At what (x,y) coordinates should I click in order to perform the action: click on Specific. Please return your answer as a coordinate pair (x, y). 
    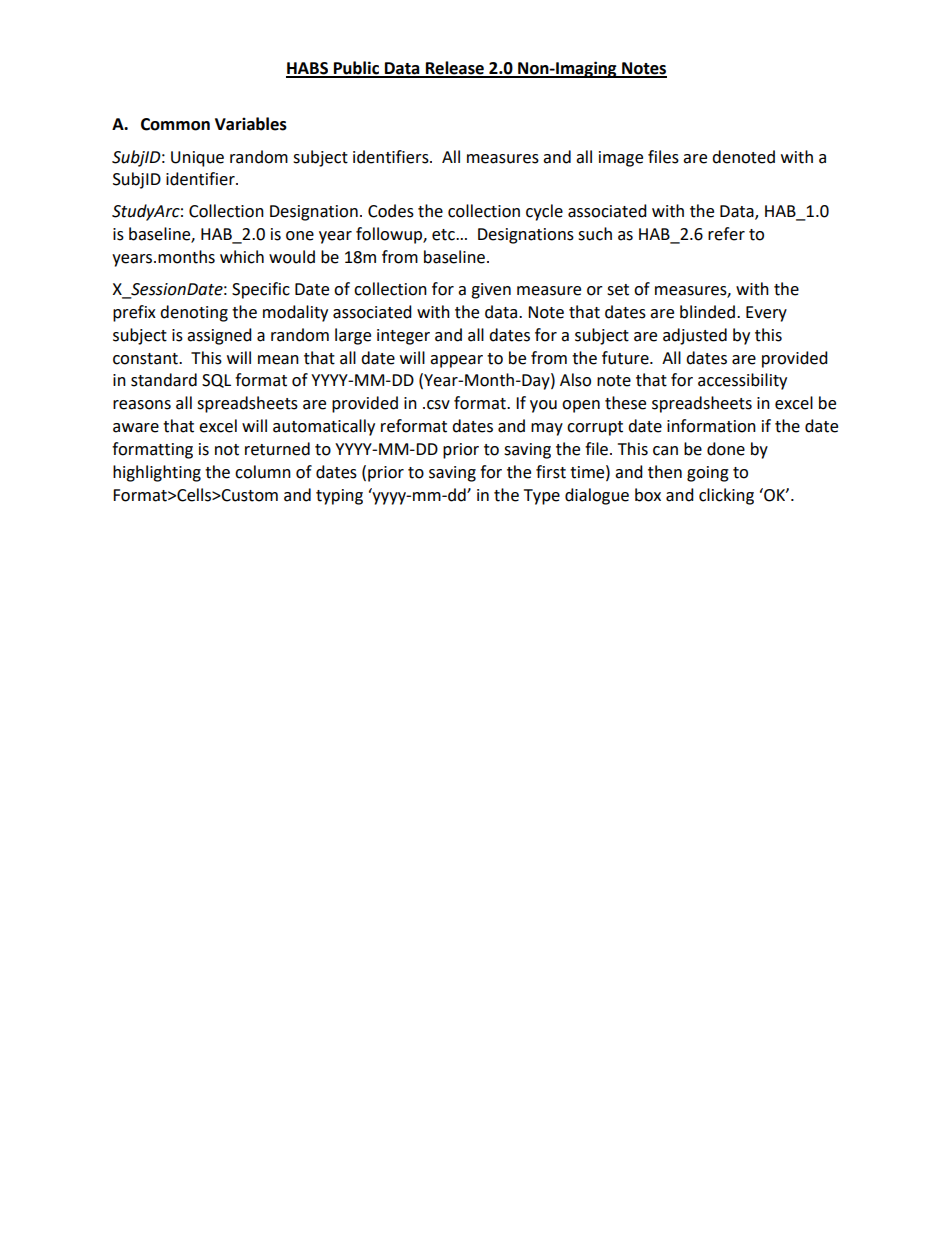
    Looking at the image, I should click on (261, 290).
